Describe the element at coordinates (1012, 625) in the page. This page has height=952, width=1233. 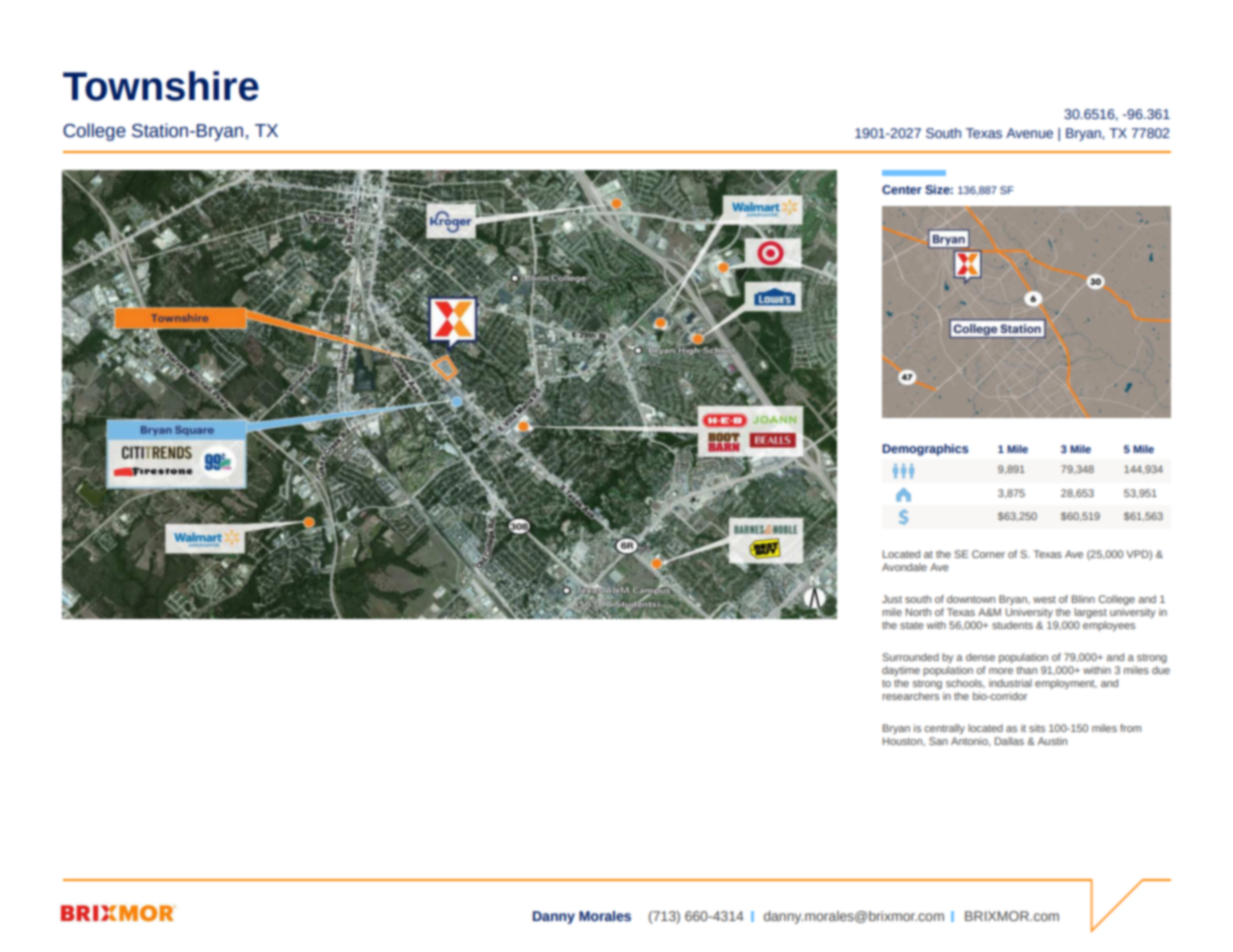
I see `students` at that location.
